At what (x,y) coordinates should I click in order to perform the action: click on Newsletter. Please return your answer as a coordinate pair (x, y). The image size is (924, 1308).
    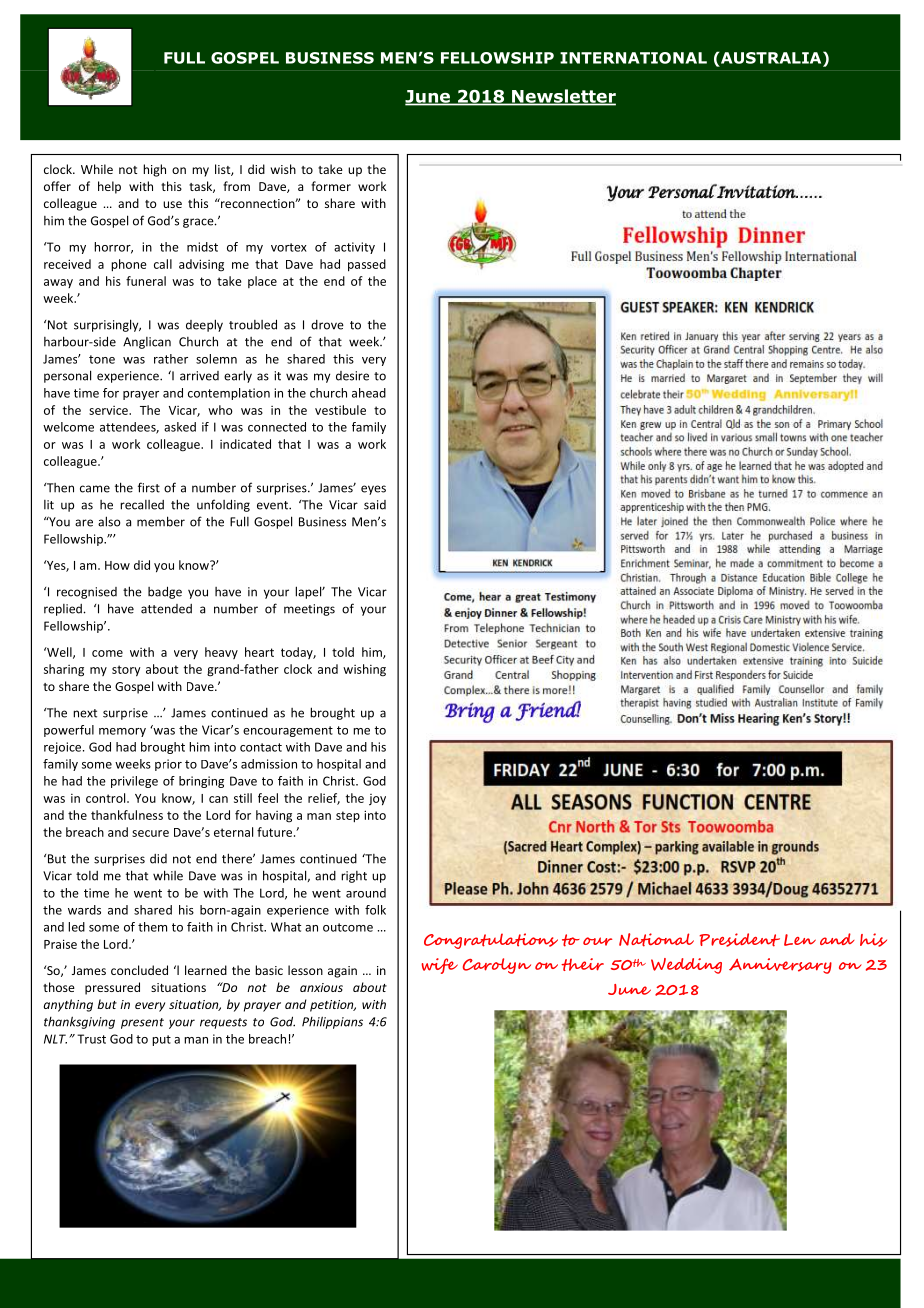
    Looking at the image, I should click on (563, 97).
